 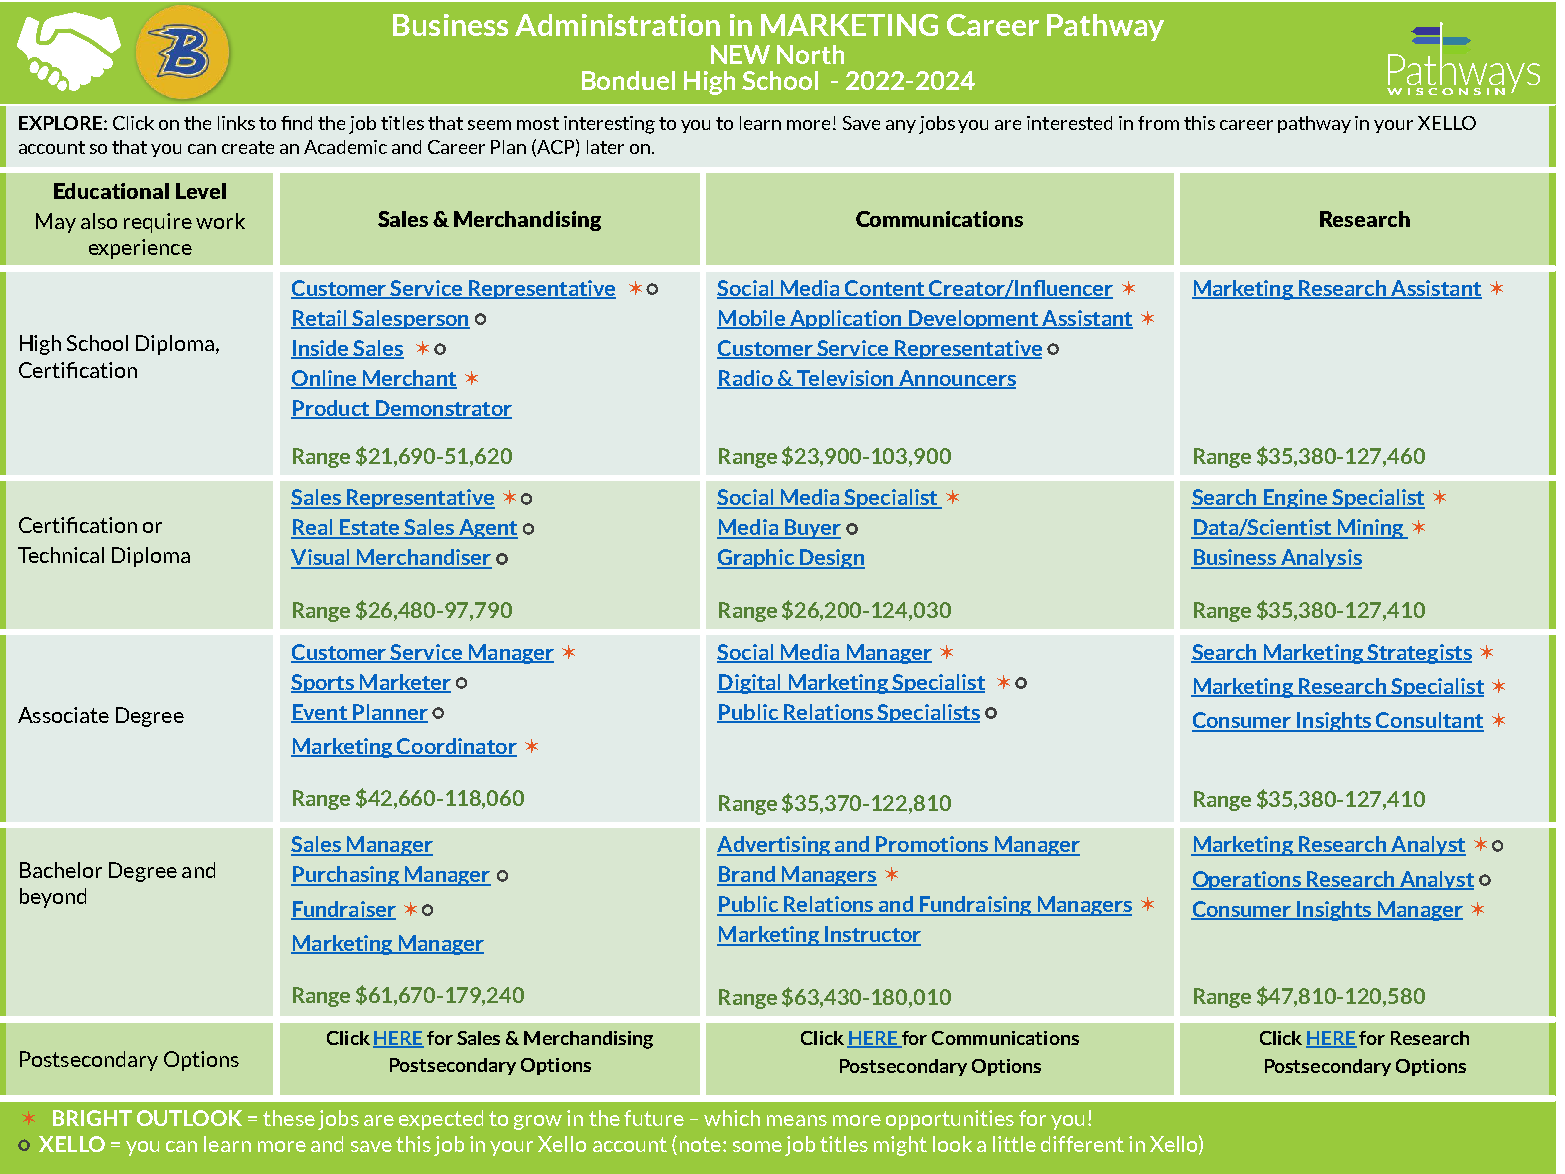 I want to click on these, so click(x=289, y=1118).
